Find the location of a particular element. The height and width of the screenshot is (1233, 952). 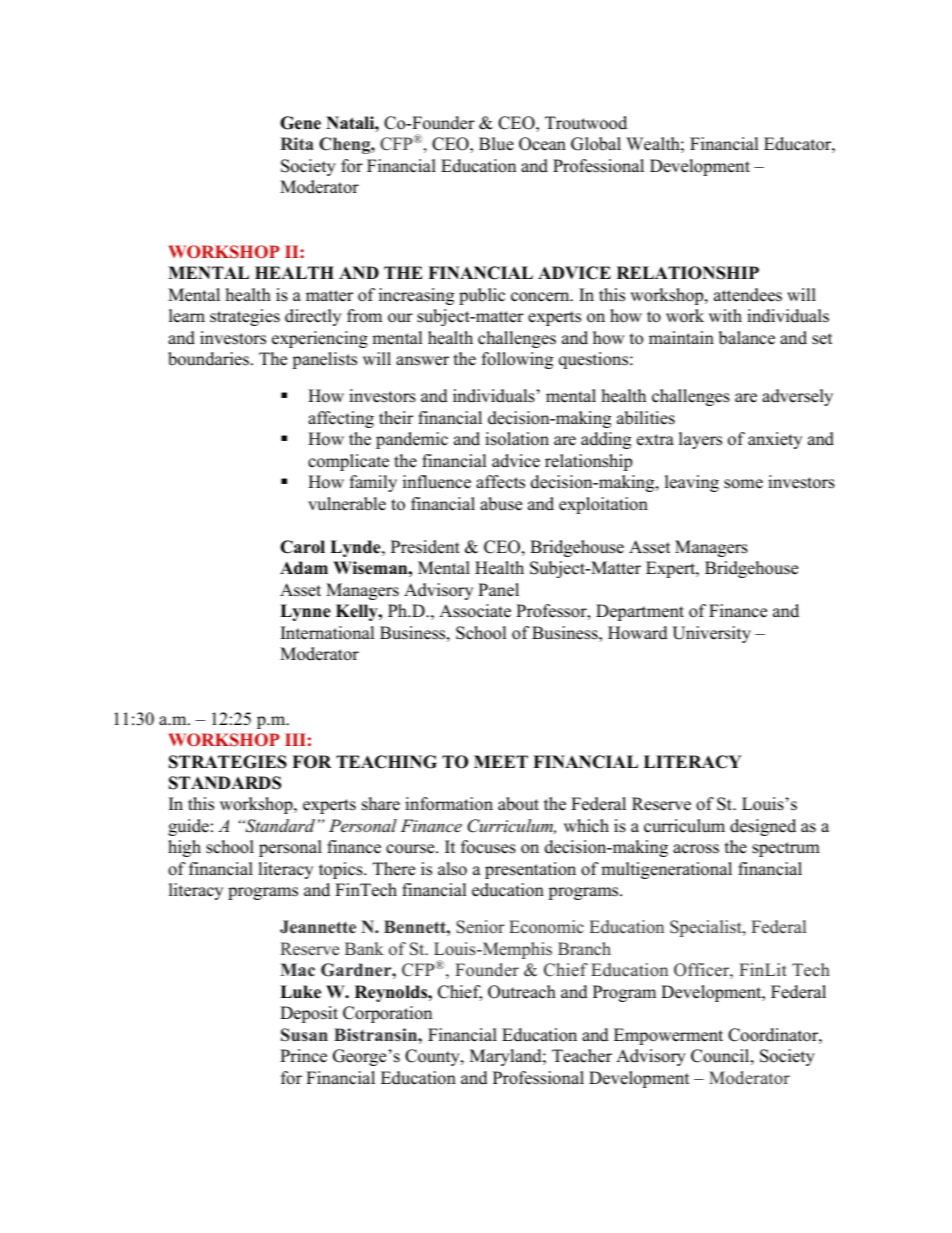

about is located at coordinates (518, 804).
